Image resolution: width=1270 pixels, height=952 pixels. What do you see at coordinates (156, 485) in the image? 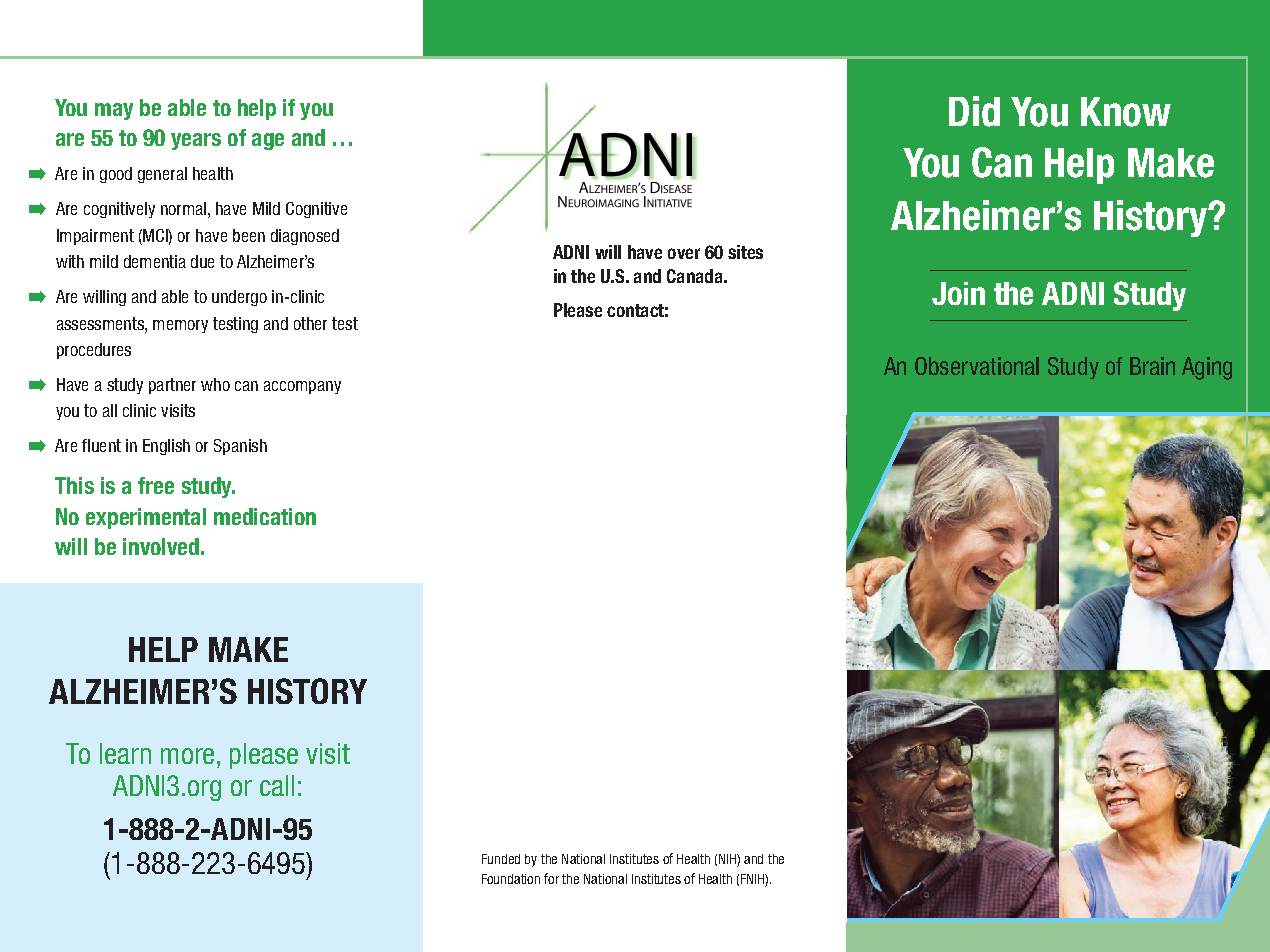
I see `free` at bounding box center [156, 485].
